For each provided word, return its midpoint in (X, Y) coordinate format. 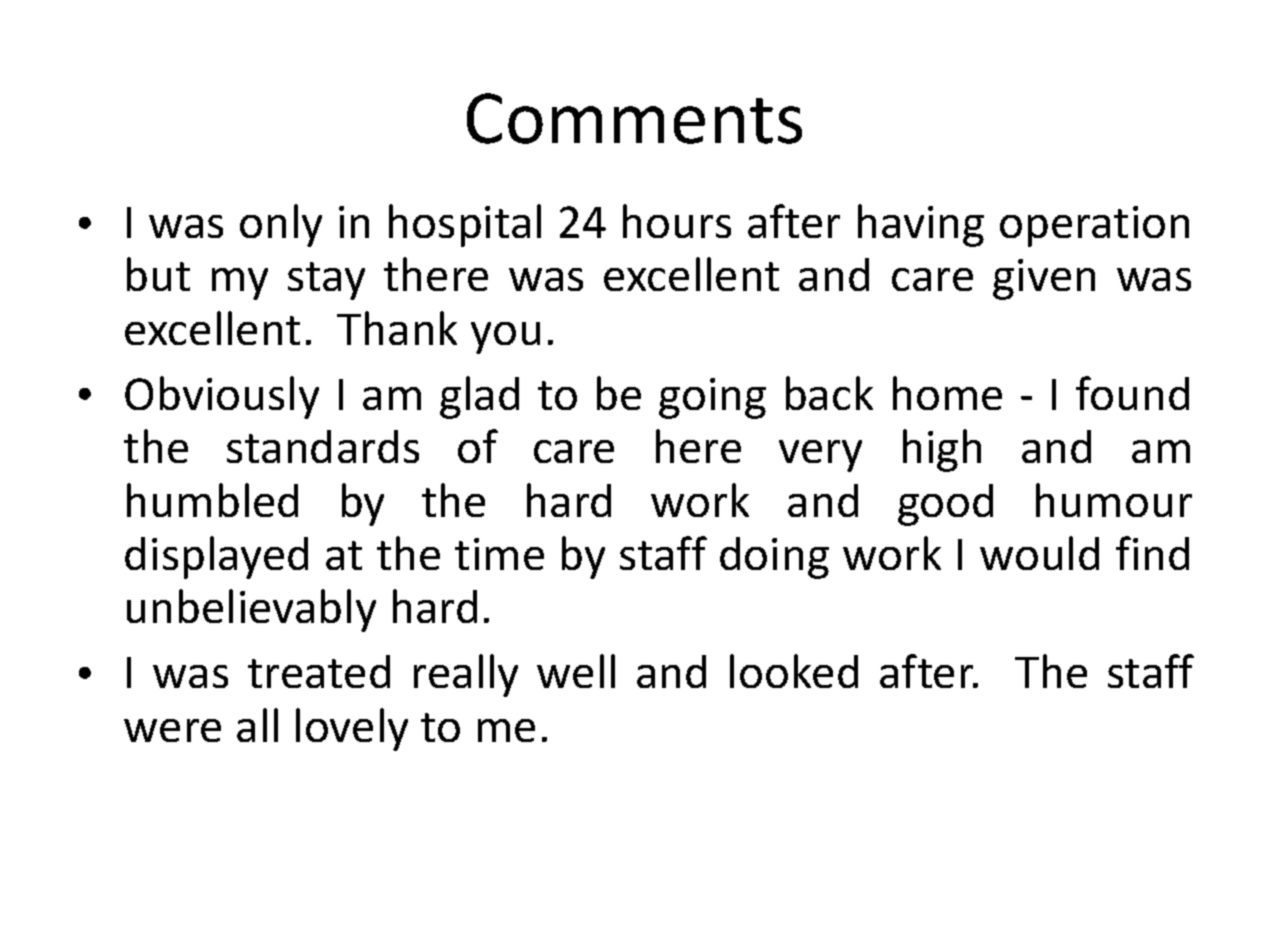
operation (1094, 226)
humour (1114, 500)
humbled (212, 500)
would (1039, 553)
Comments (634, 118)
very (820, 456)
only (281, 225)
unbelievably (251, 610)
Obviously (222, 397)
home (947, 393)
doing (774, 558)
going (712, 398)
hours (677, 221)
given (1044, 279)
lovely (352, 729)
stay (326, 281)
